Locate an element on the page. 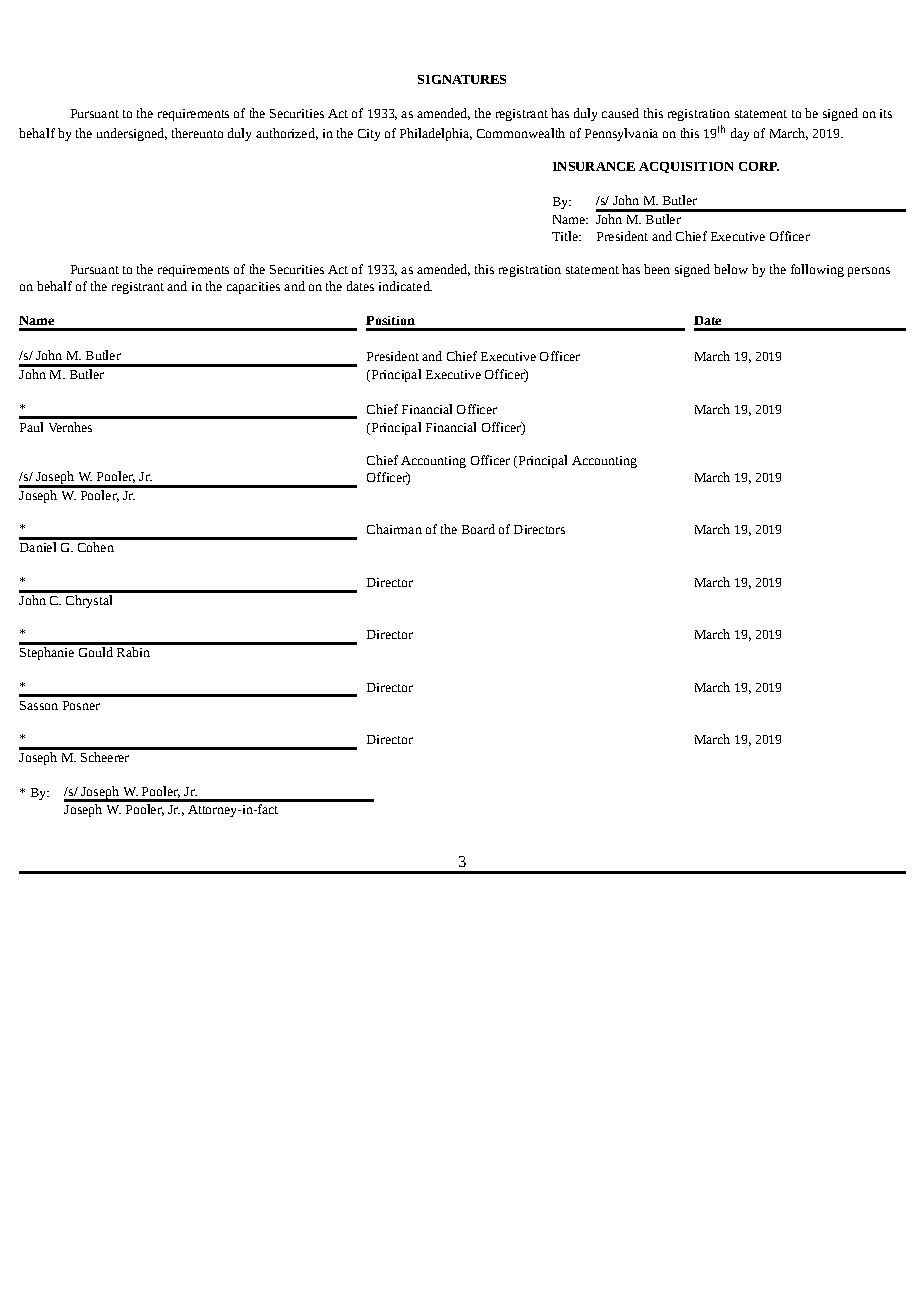 This document has height=1308, width=924. its is located at coordinates (886, 113).
